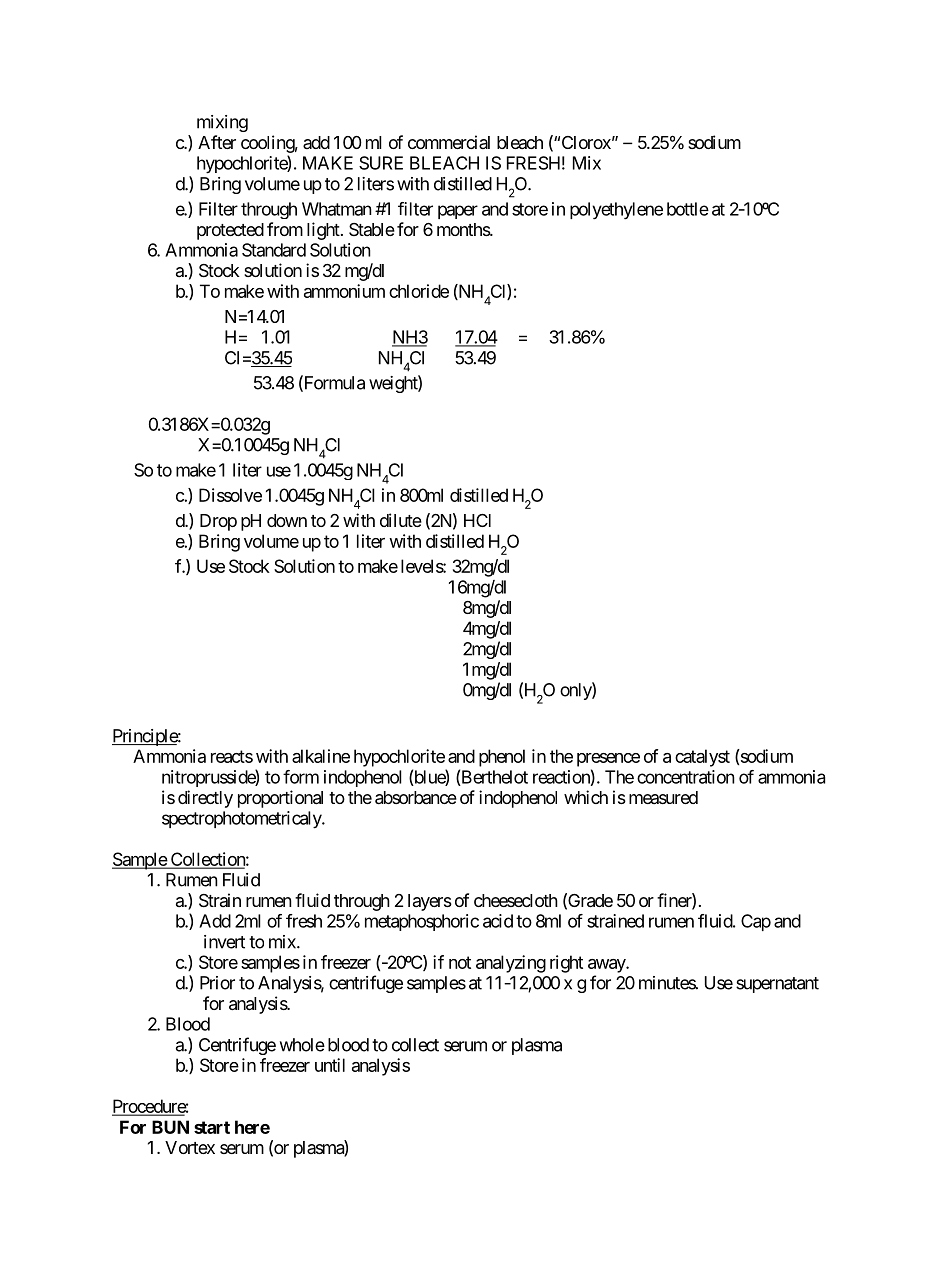 The image size is (952, 1272). I want to click on catalyst, so click(702, 758).
